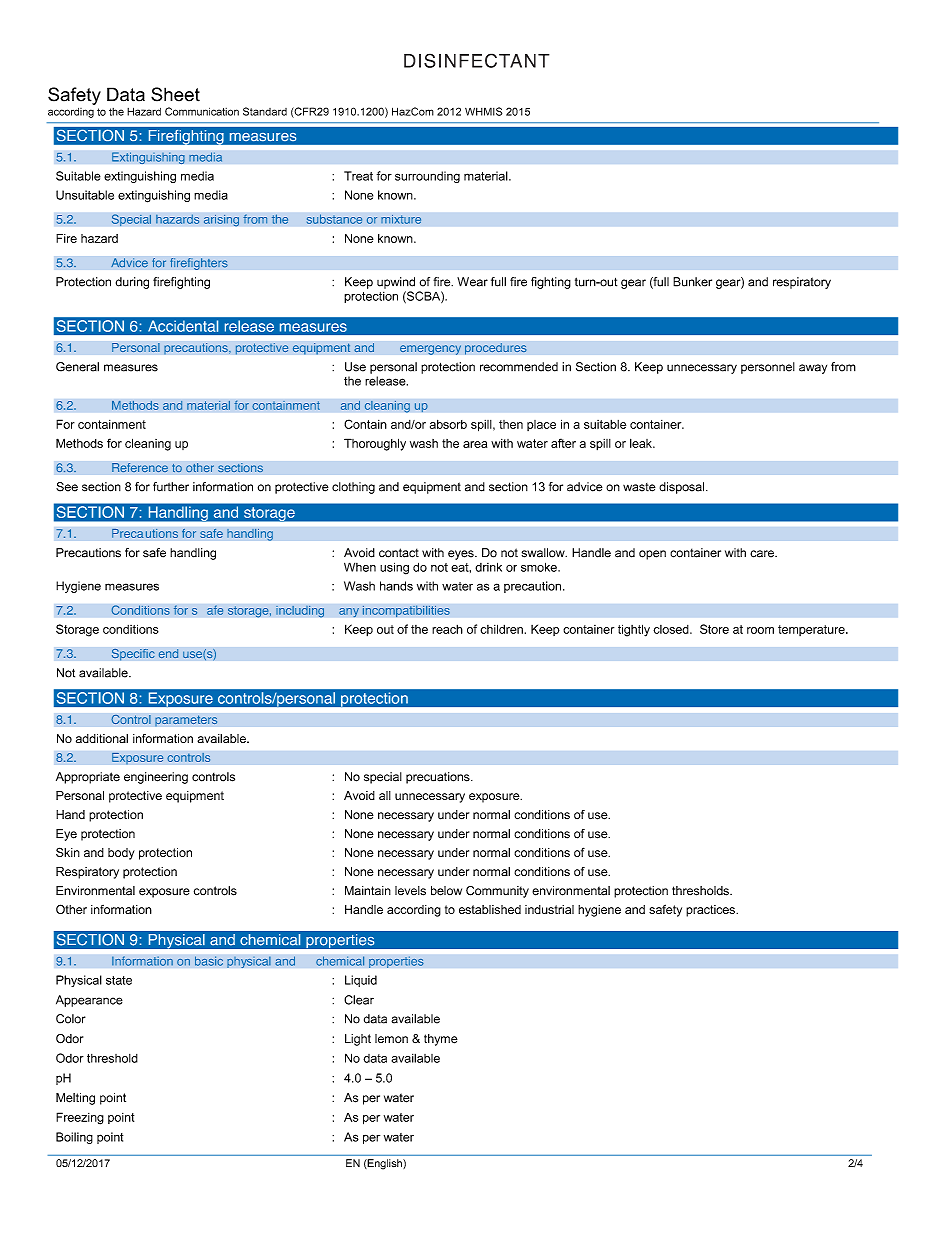  I want to click on end, so click(168, 654).
